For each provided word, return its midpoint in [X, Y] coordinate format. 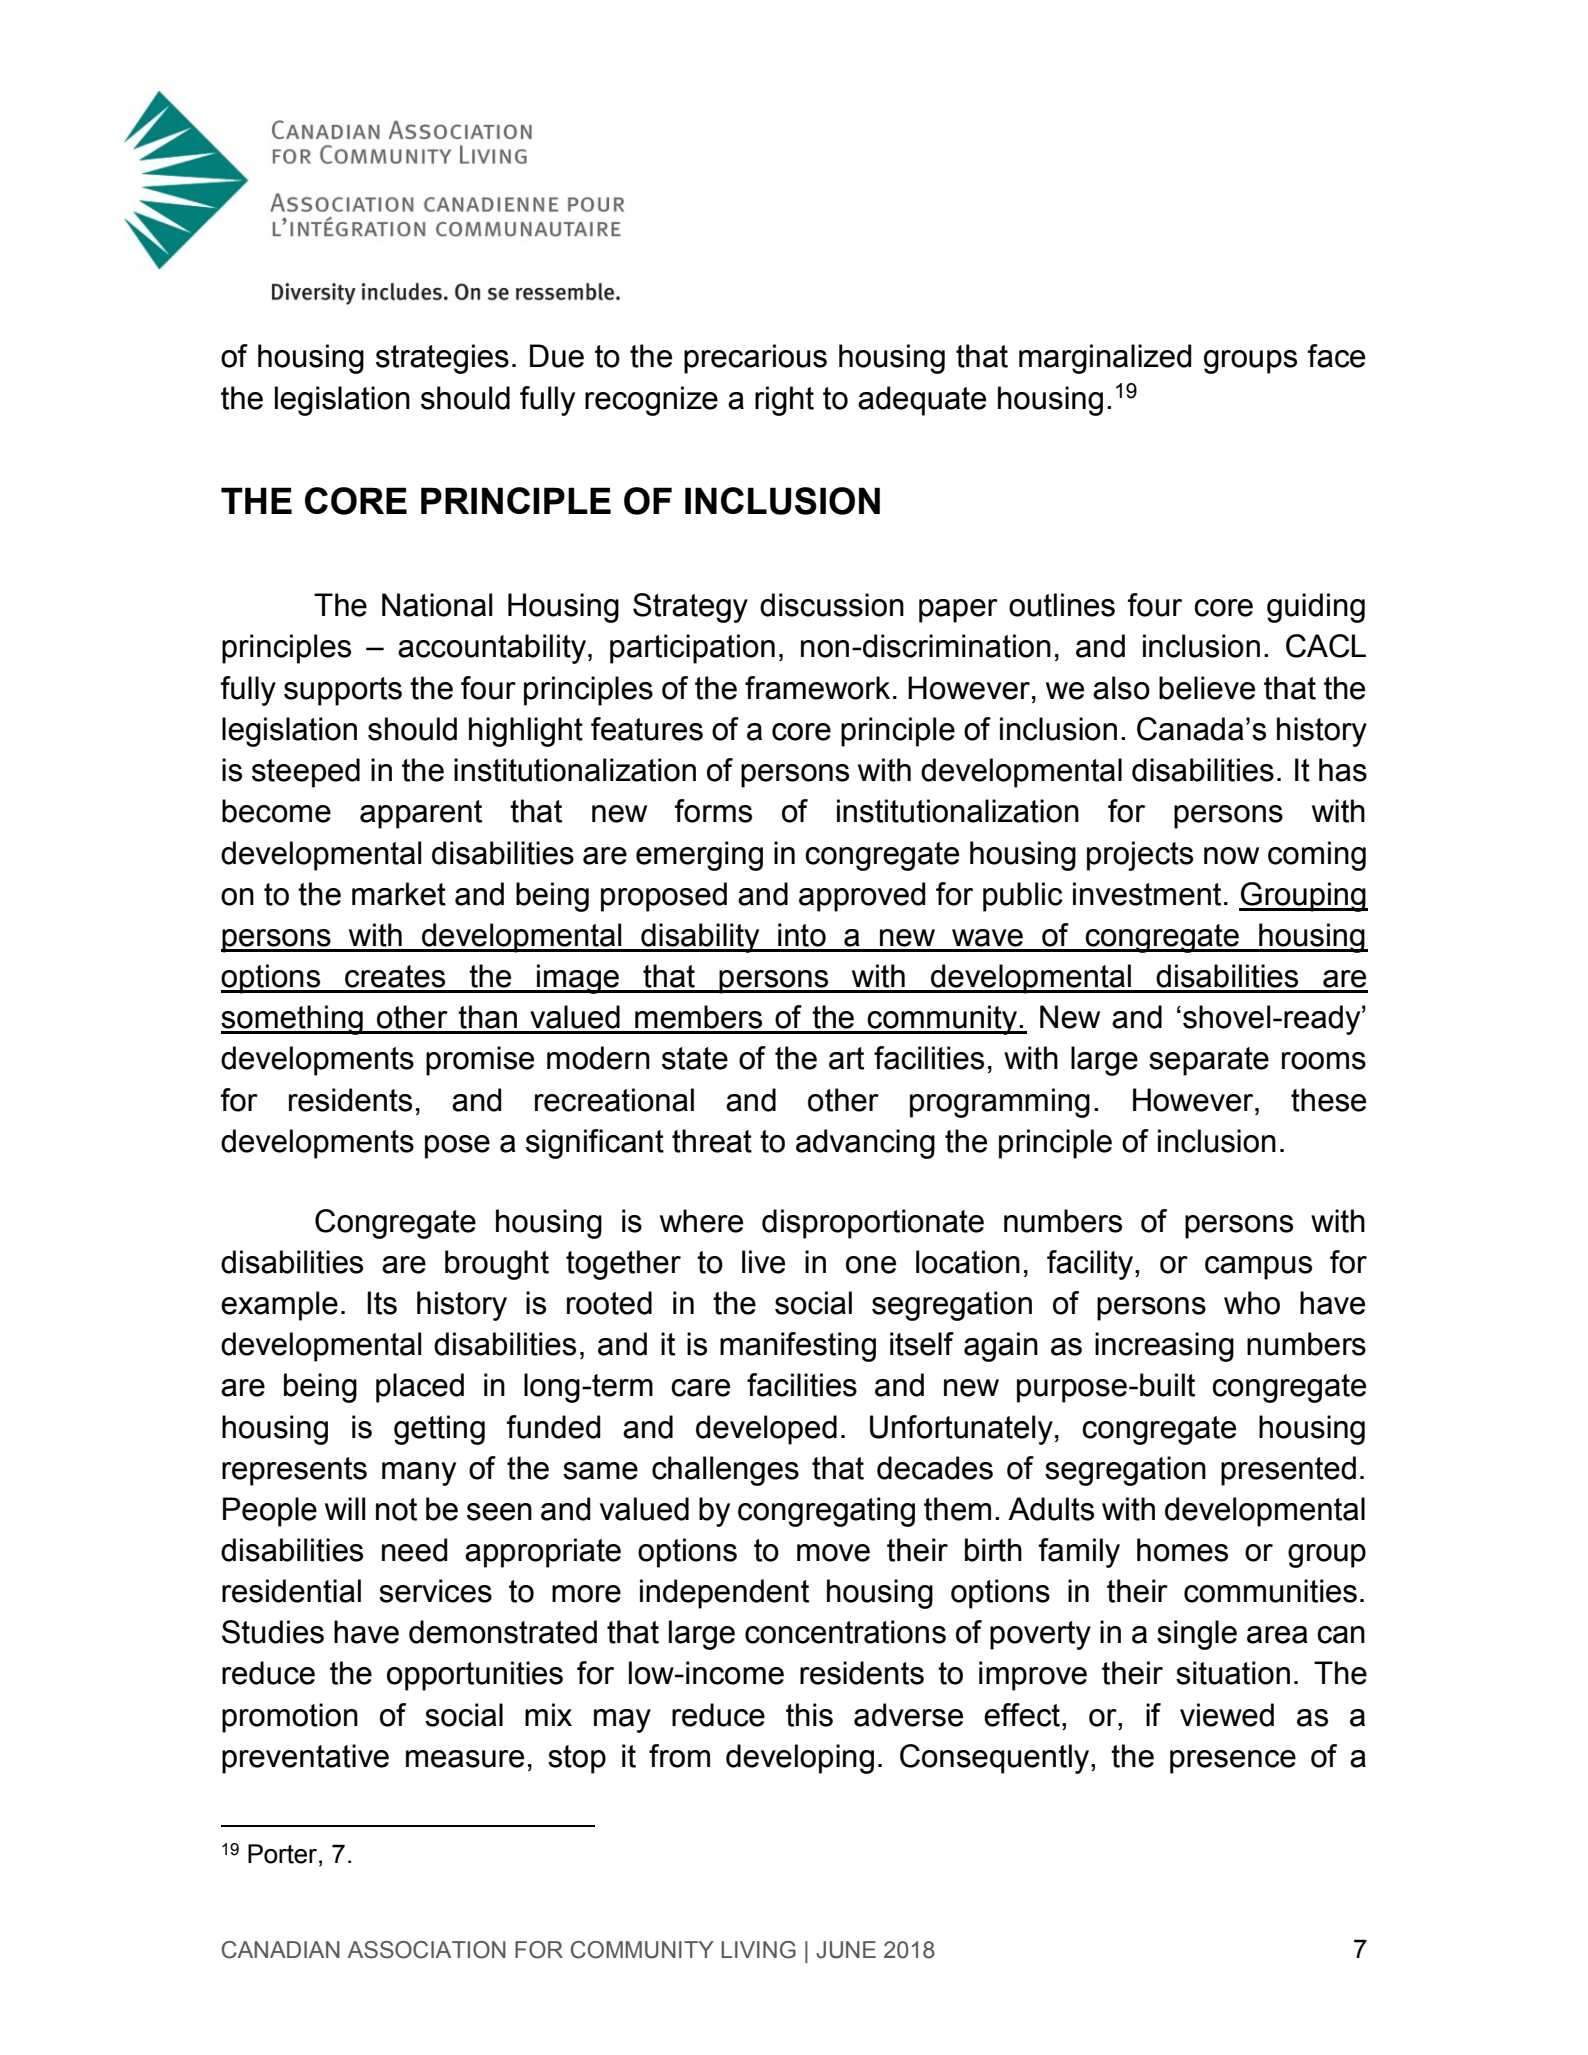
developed [766, 1430]
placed [420, 1388]
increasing [1164, 1347]
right [784, 401]
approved [862, 897]
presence [1233, 1762]
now [1231, 856]
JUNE [846, 1950]
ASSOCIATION [427, 1950]
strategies [442, 359]
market [399, 894]
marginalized [1105, 359]
